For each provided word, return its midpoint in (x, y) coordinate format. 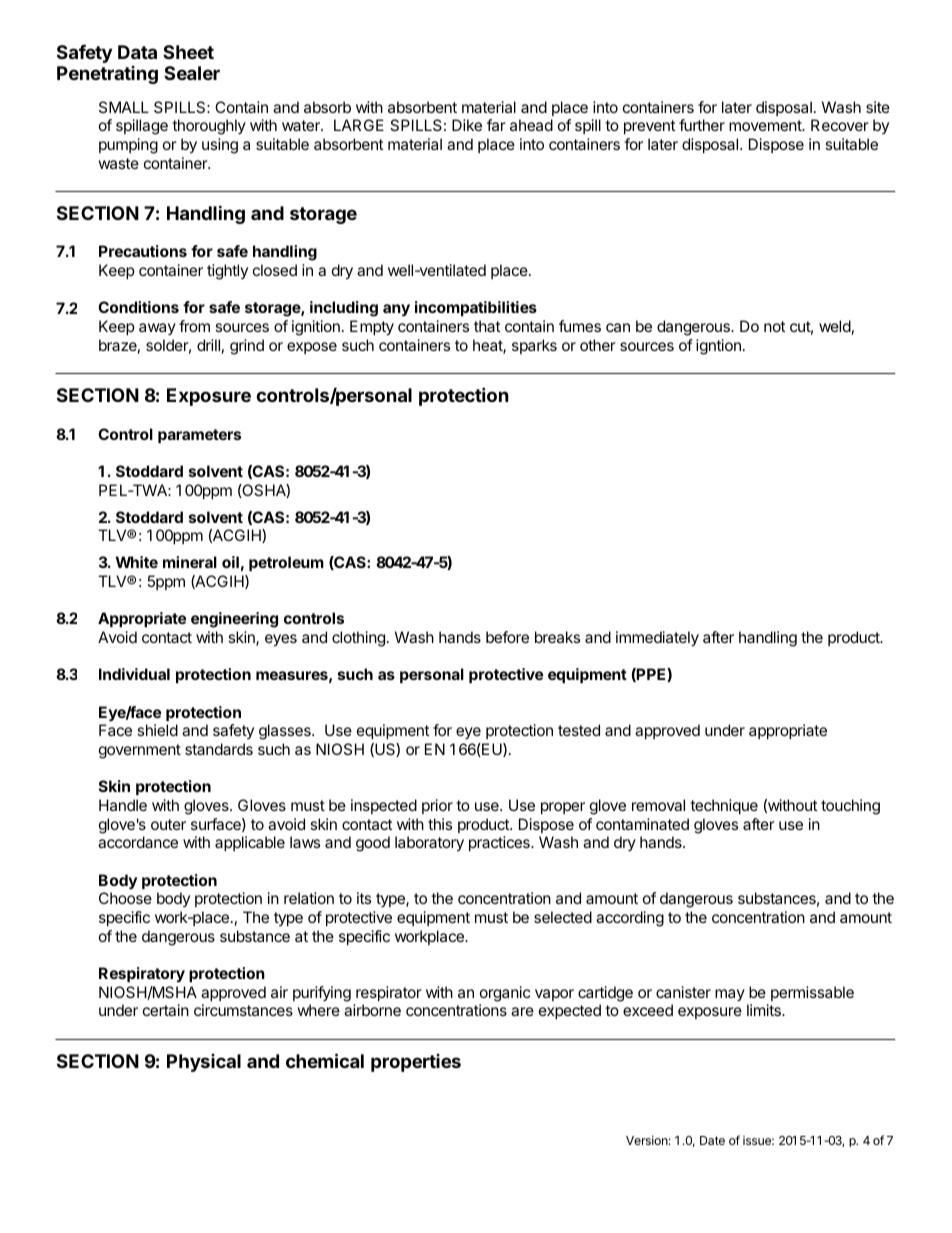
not (774, 326)
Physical (204, 1063)
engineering (234, 620)
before (507, 637)
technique (724, 806)
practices (500, 843)
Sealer (192, 73)
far (496, 125)
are (522, 1011)
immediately (657, 639)
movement (766, 125)
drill (208, 345)
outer (168, 824)
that (487, 326)
